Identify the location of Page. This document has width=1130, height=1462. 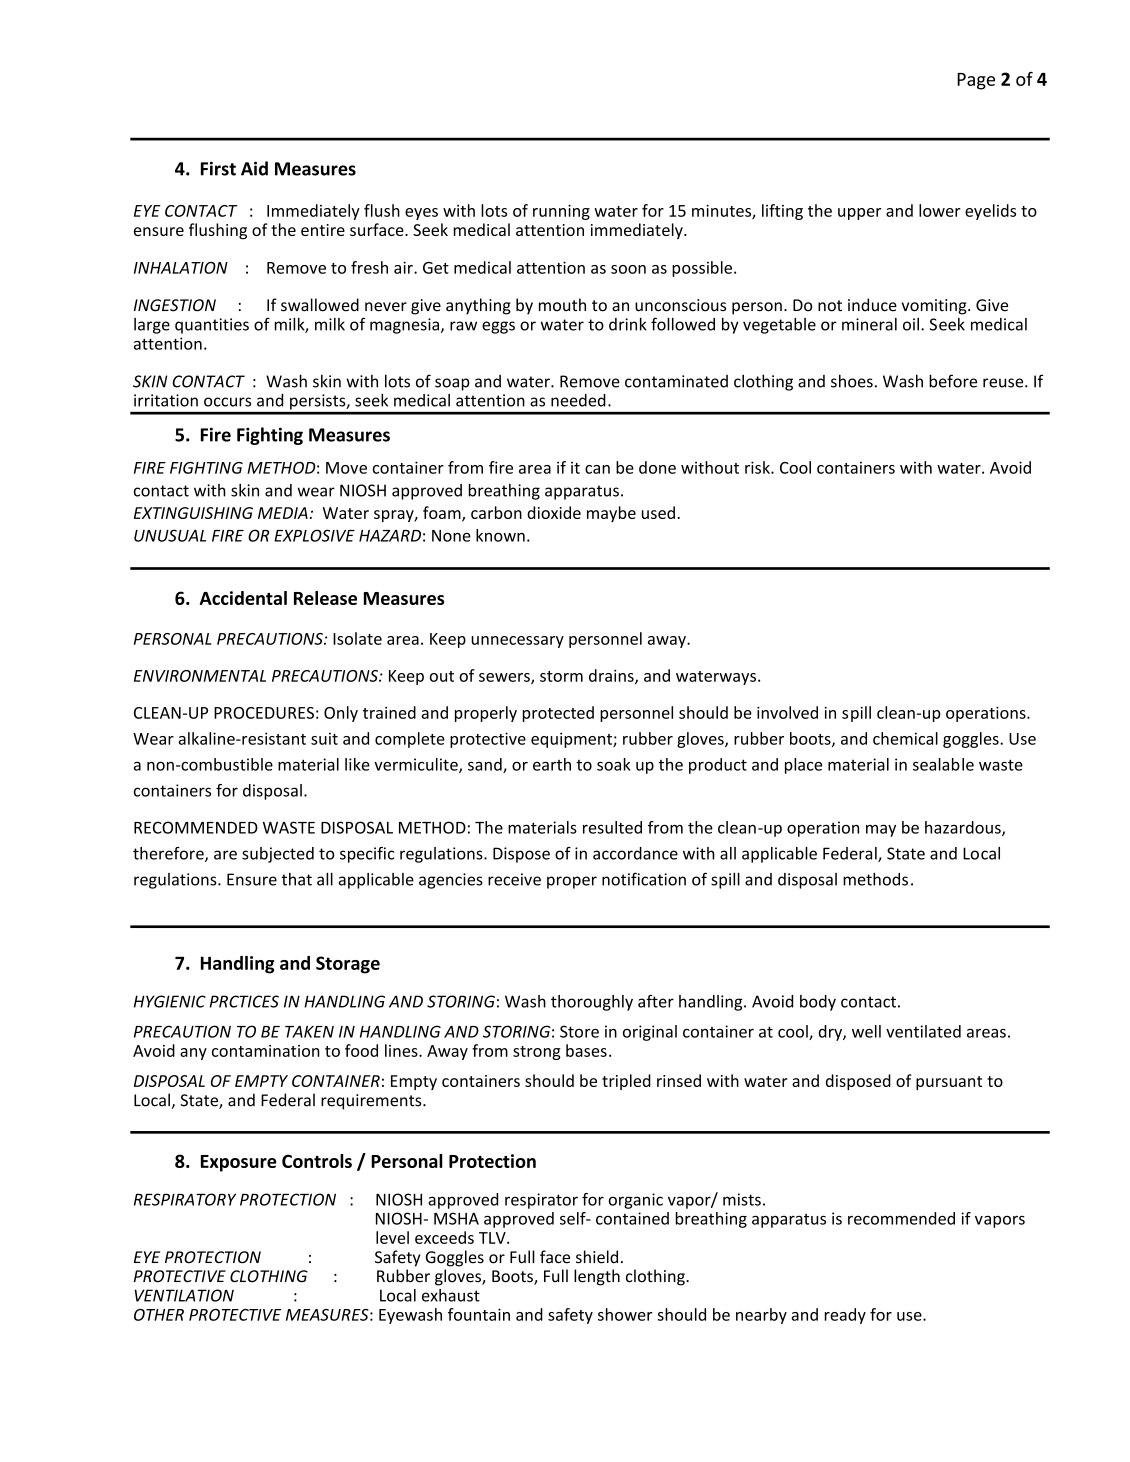
(976, 81).
